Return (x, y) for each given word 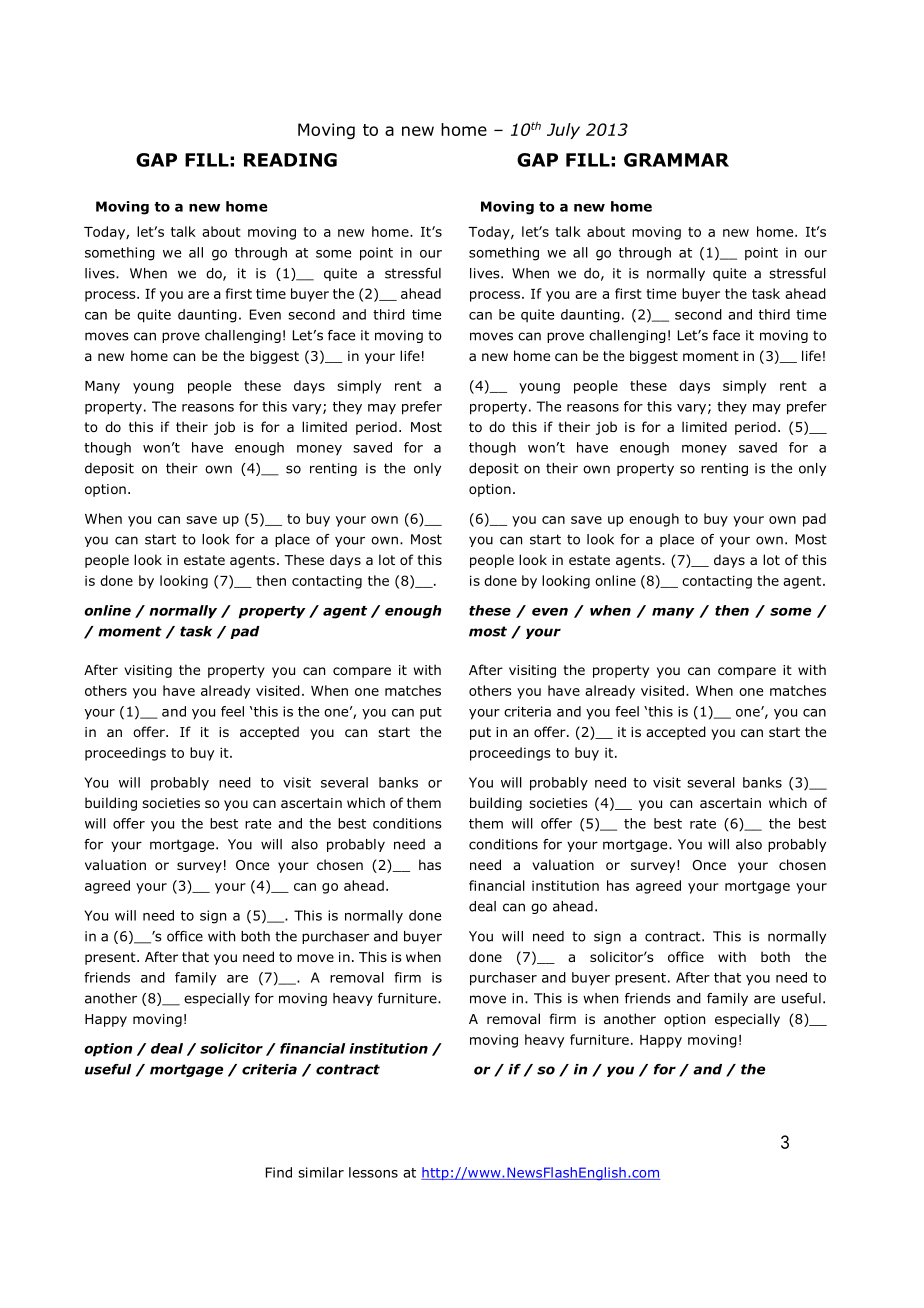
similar (321, 1172)
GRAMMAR (676, 160)
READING (290, 160)
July (563, 131)
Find (279, 1172)
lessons (373, 1172)
